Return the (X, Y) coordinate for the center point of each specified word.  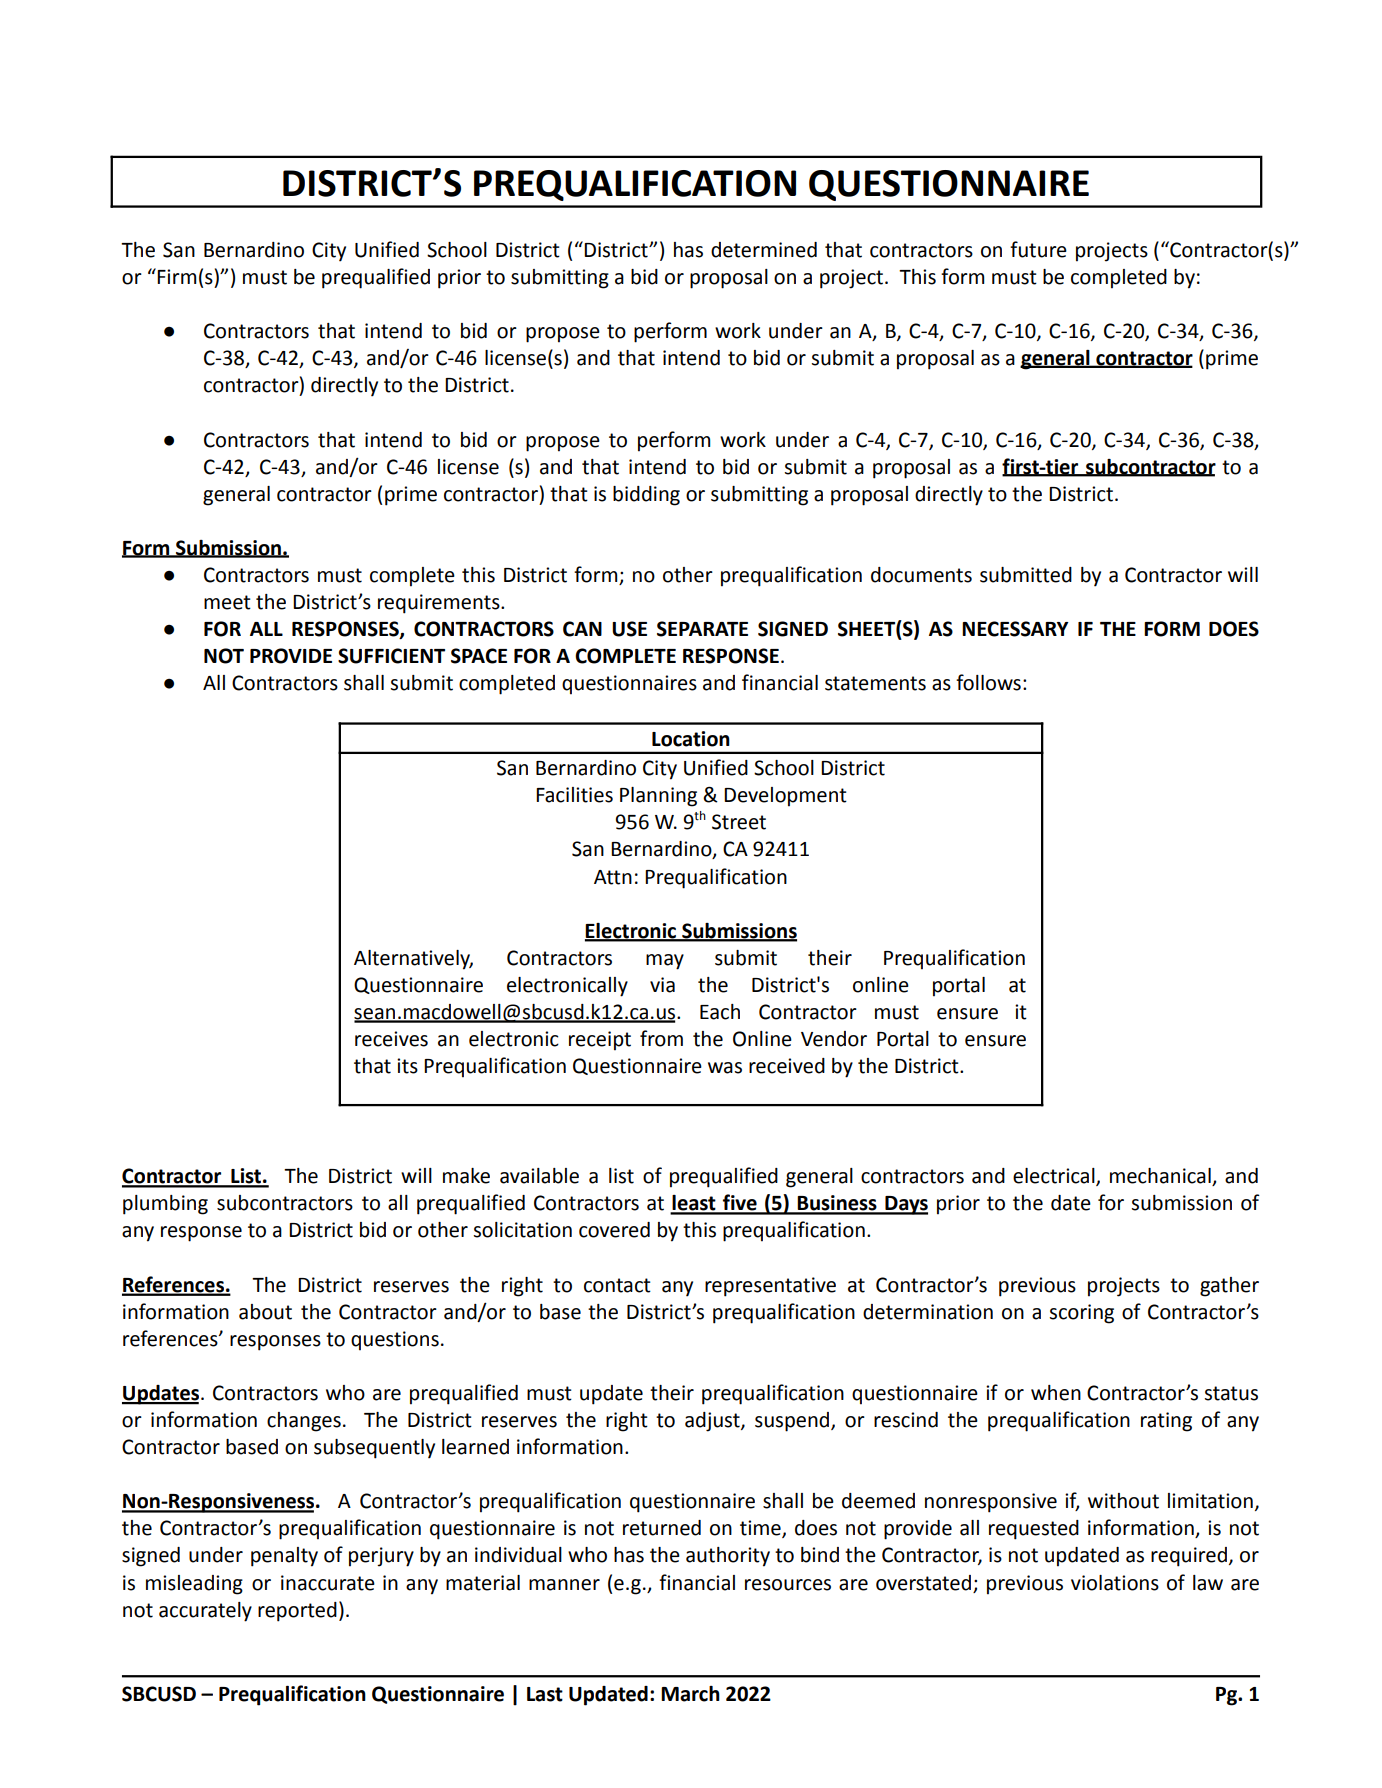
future (1038, 249)
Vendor (834, 1039)
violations (1115, 1583)
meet (227, 602)
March (690, 1694)
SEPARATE (702, 629)
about (265, 1312)
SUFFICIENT (391, 656)
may (665, 962)
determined (764, 250)
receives (391, 1039)
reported (297, 1612)
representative (770, 1287)
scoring (1081, 1314)
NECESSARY (1015, 629)
